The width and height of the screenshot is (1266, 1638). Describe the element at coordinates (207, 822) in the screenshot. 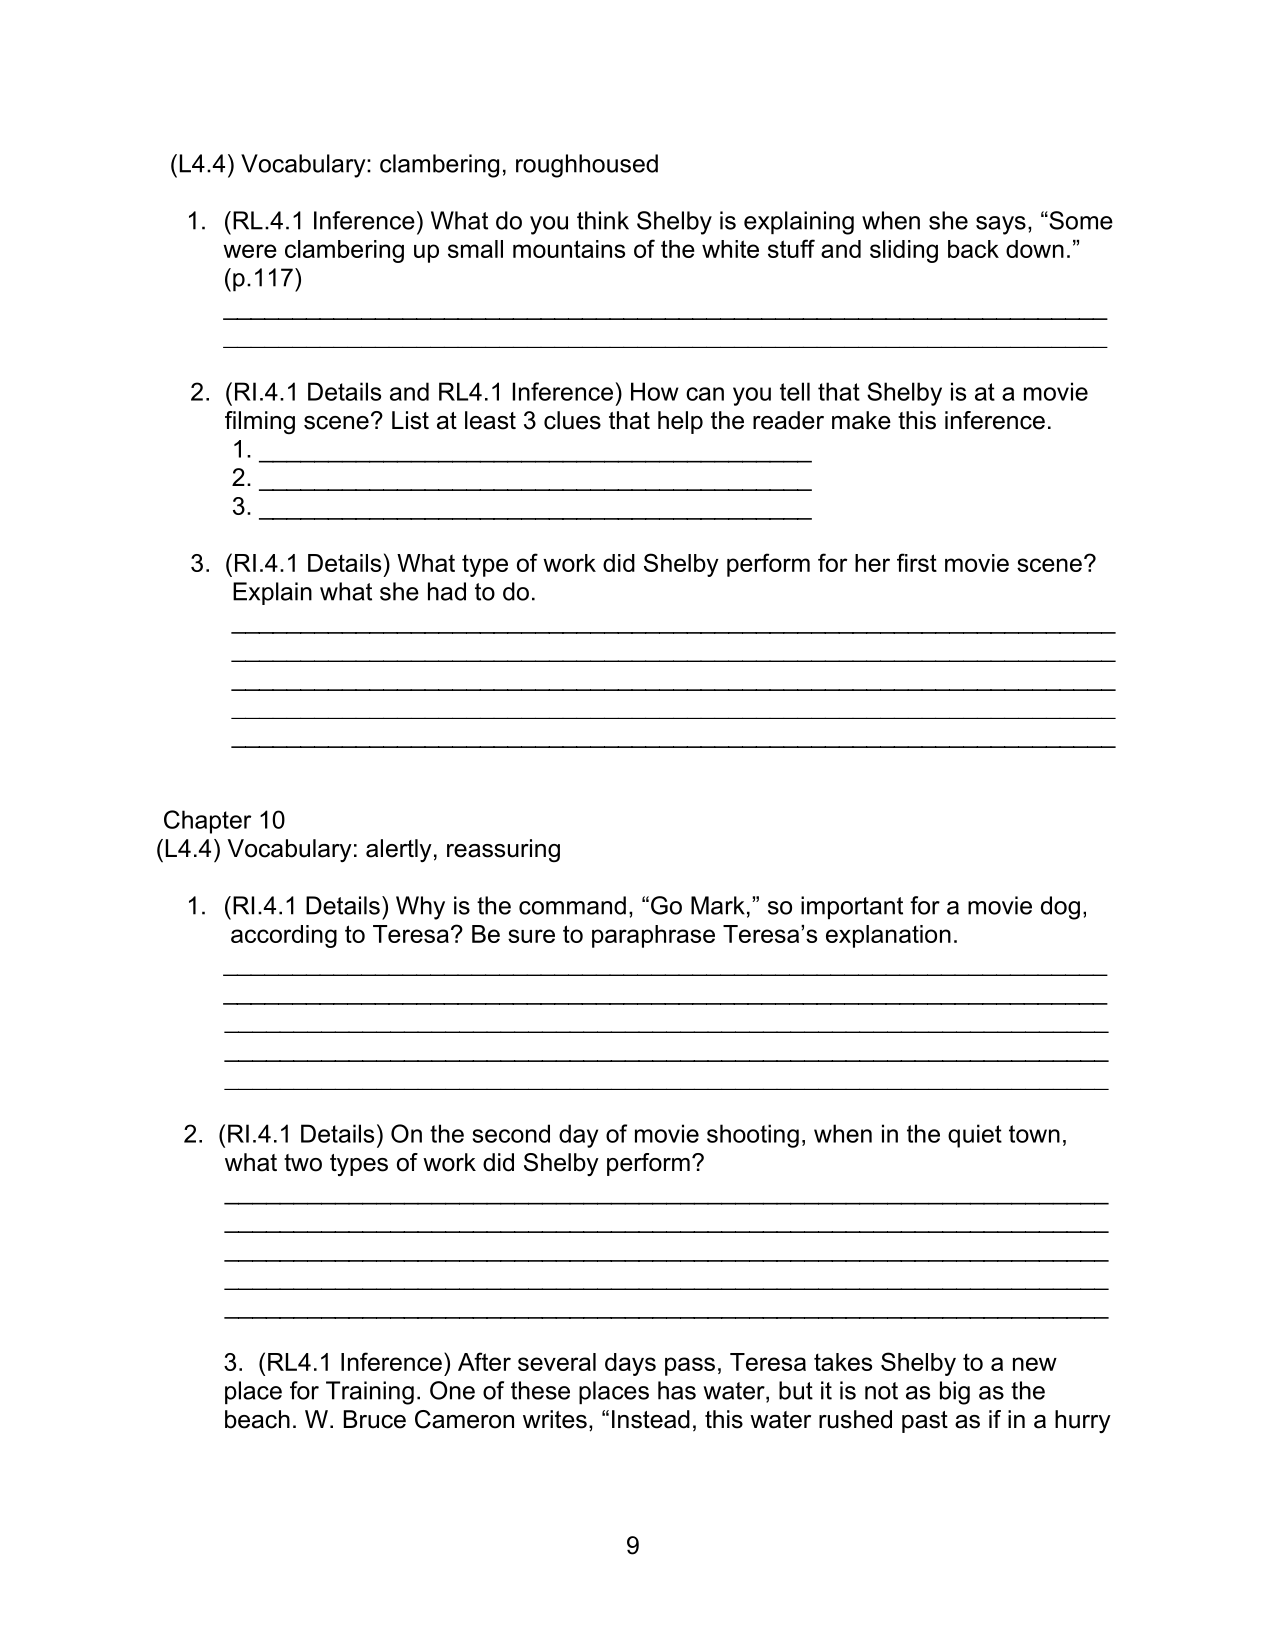

I see `Chapter` at that location.
